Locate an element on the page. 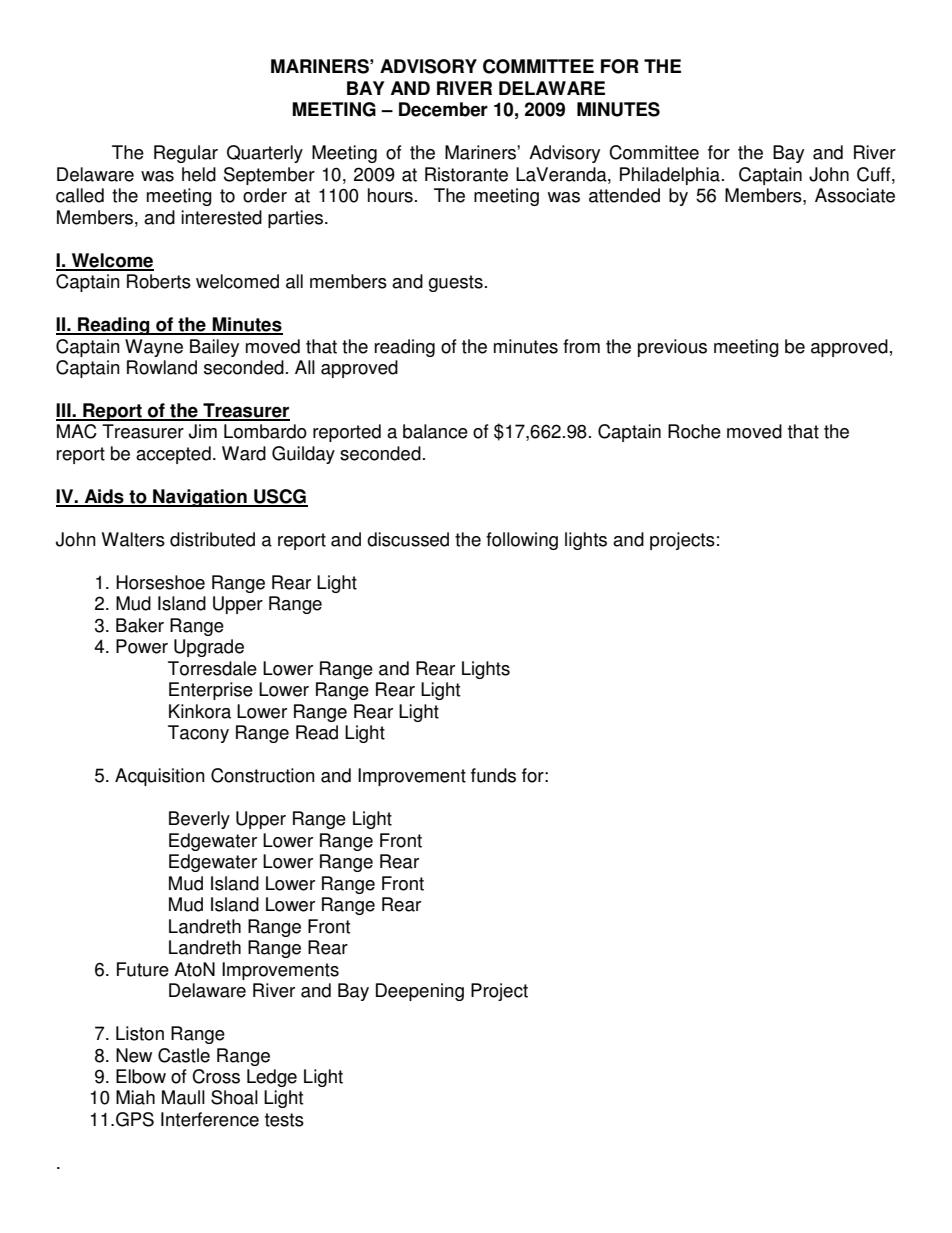 The height and width of the page is (1233, 952). December is located at coordinates (443, 109).
